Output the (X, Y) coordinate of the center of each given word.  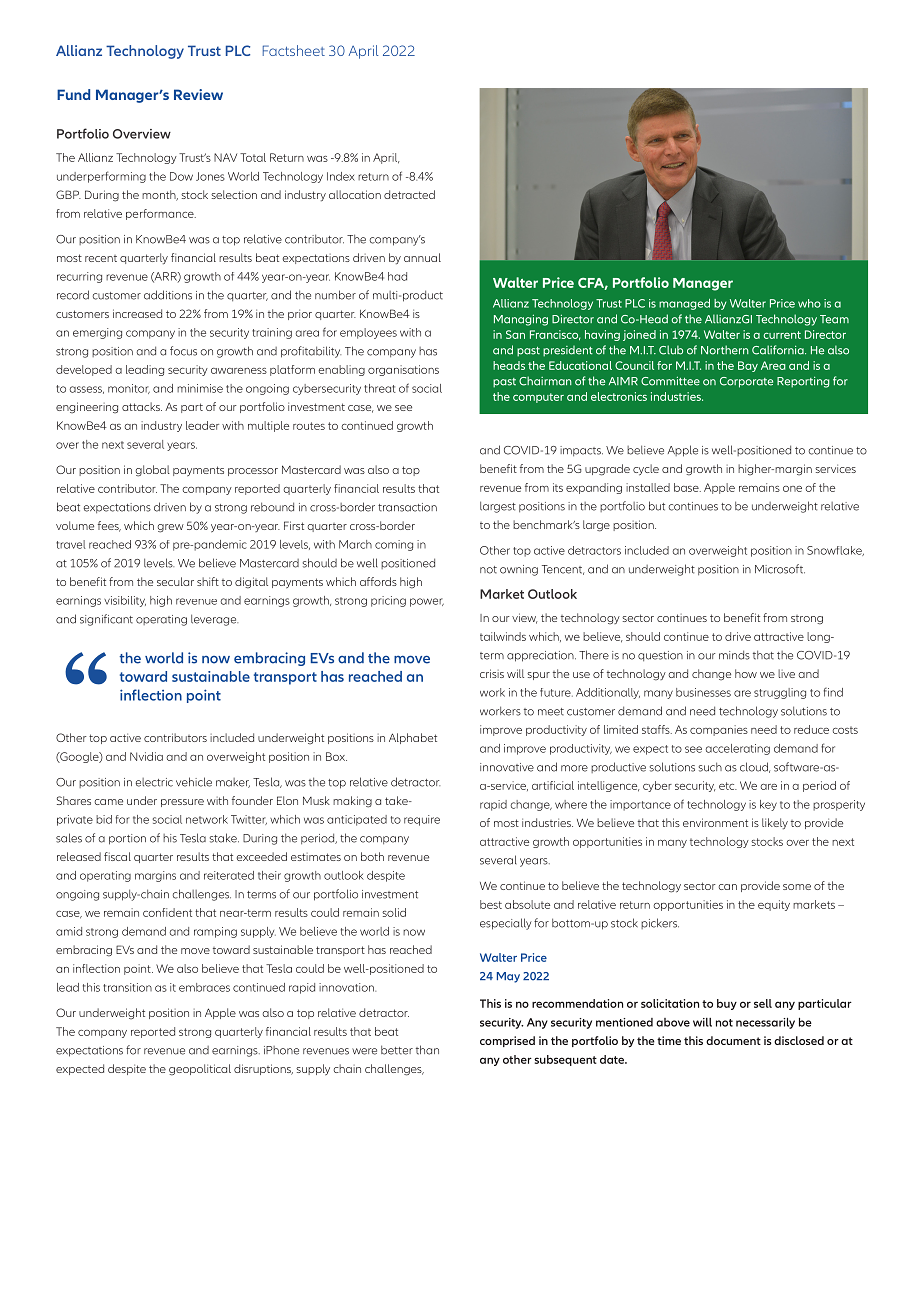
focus (183, 351)
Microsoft (780, 569)
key (768, 805)
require (422, 820)
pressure (182, 803)
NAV (225, 157)
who (809, 303)
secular (175, 581)
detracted (409, 194)
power (427, 602)
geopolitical (200, 1070)
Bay (748, 366)
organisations (403, 370)
